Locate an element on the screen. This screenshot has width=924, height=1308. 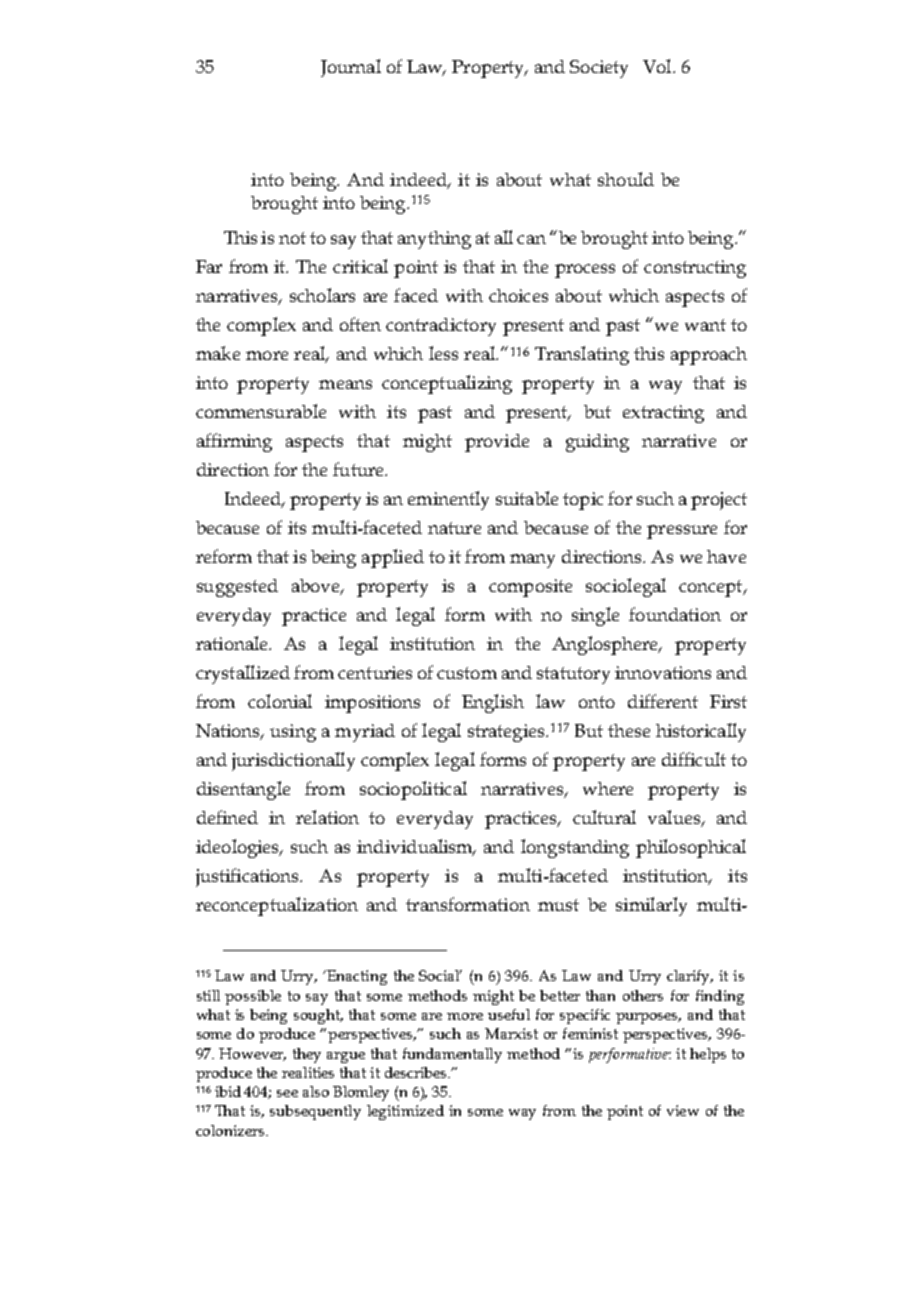
Journal is located at coordinates (351, 68).
